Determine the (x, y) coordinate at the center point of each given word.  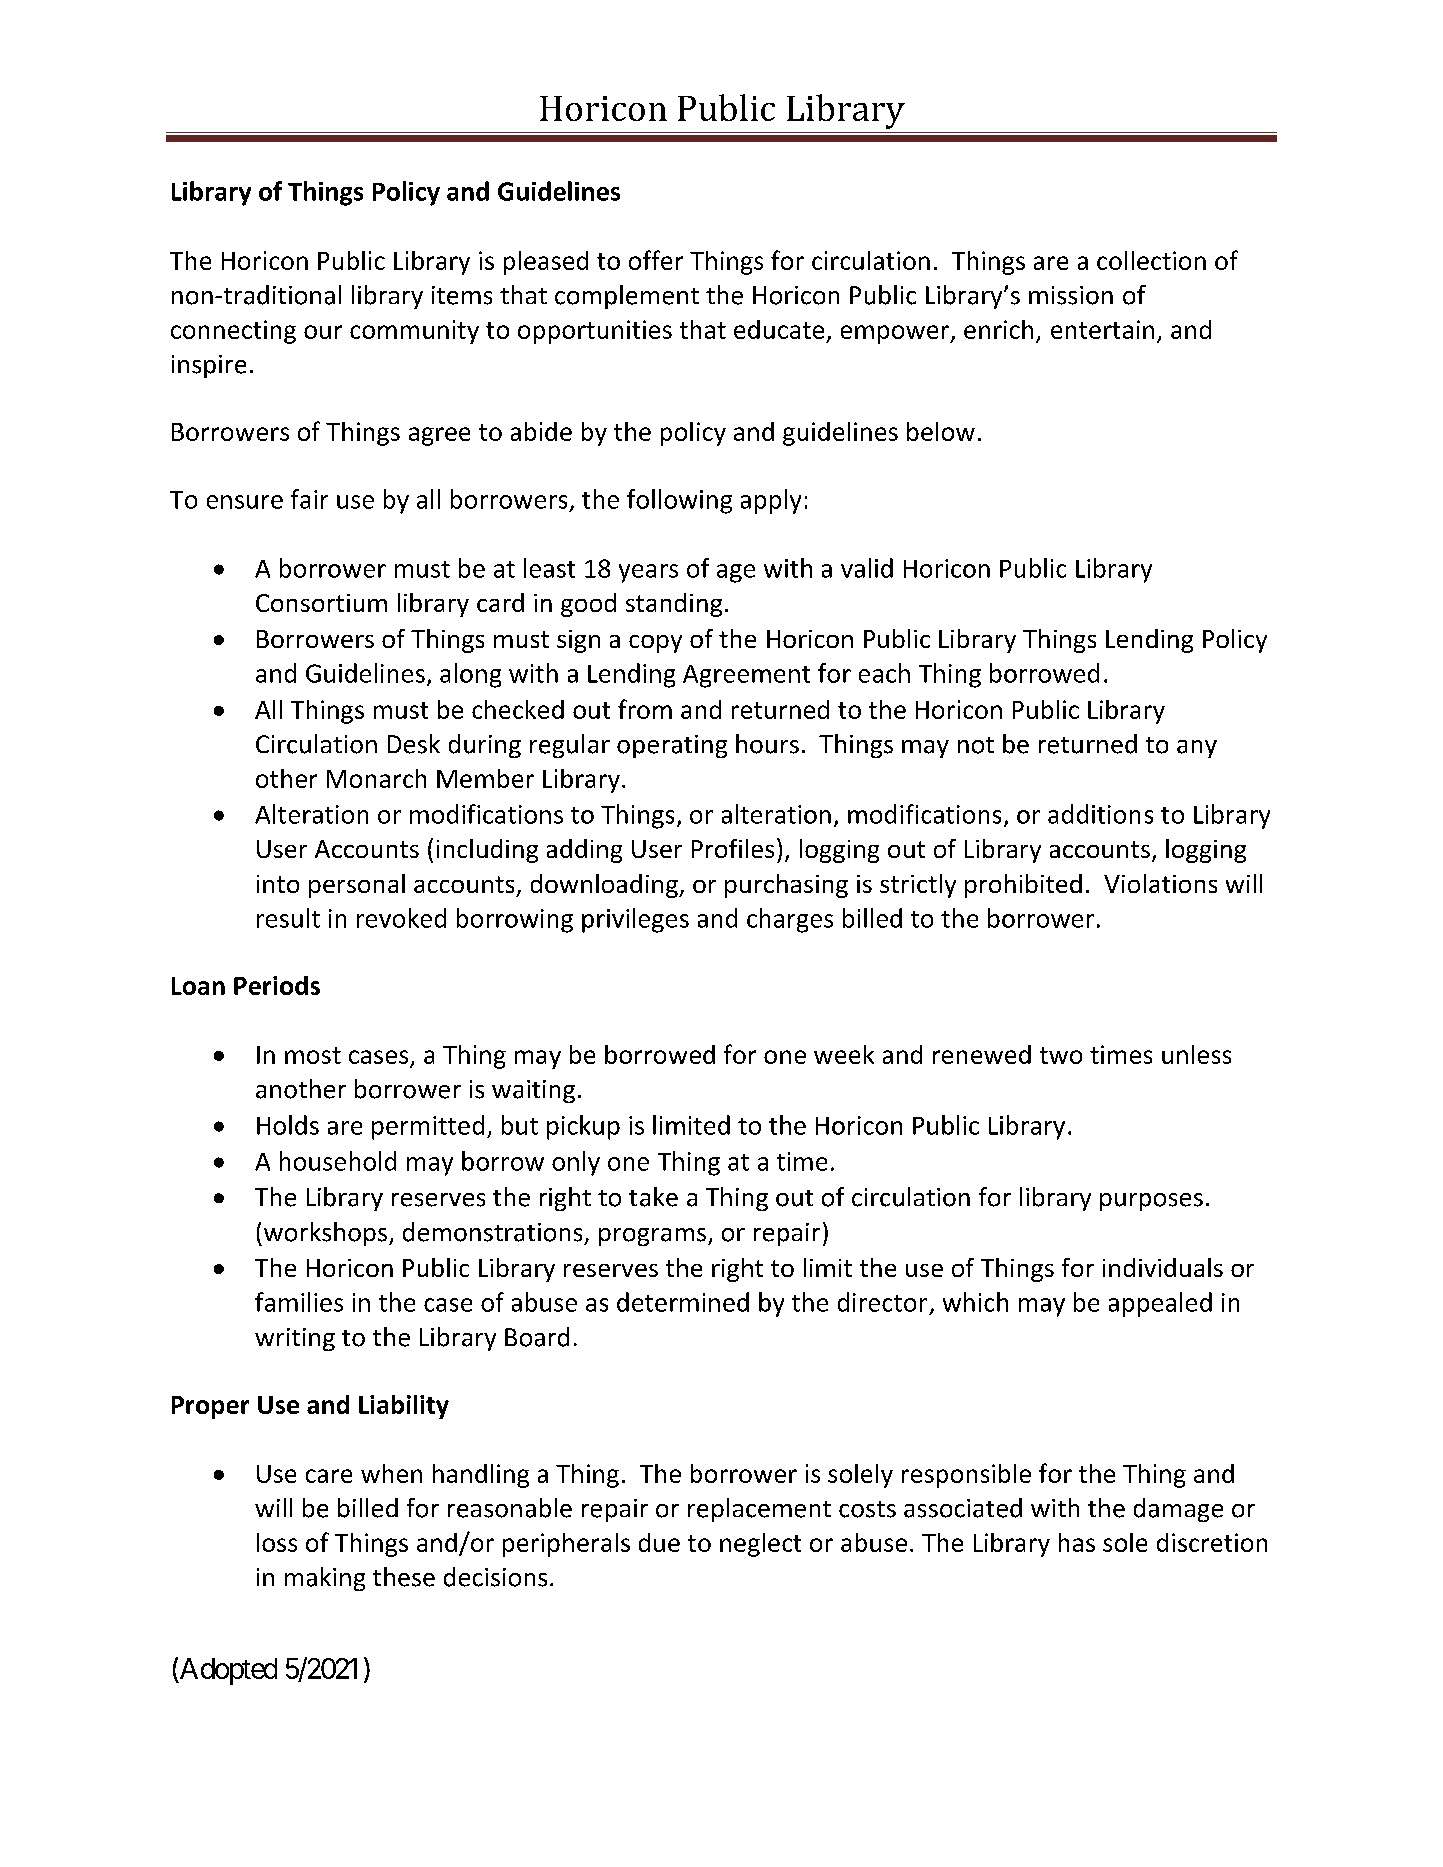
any (1197, 749)
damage (1178, 1510)
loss (277, 1542)
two (1061, 1055)
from (645, 709)
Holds (288, 1125)
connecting (233, 332)
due (659, 1542)
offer (656, 260)
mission (1071, 295)
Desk (414, 744)
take (653, 1197)
